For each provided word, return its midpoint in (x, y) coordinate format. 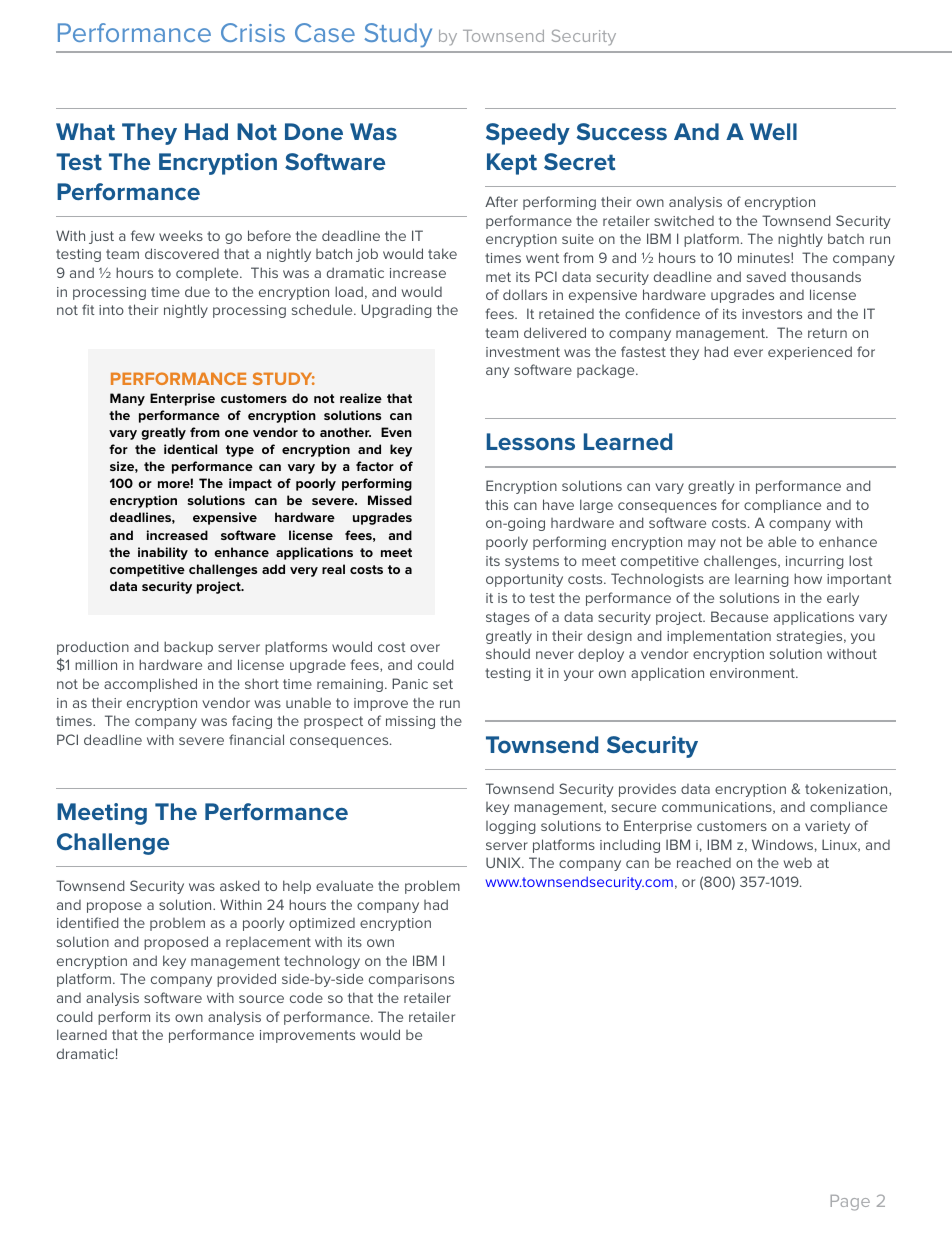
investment (523, 352)
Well (773, 131)
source (261, 999)
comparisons (411, 980)
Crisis (253, 32)
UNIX (504, 862)
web (798, 862)
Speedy (528, 134)
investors (772, 314)
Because (739, 616)
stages (508, 618)
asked (240, 885)
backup (188, 648)
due (197, 291)
